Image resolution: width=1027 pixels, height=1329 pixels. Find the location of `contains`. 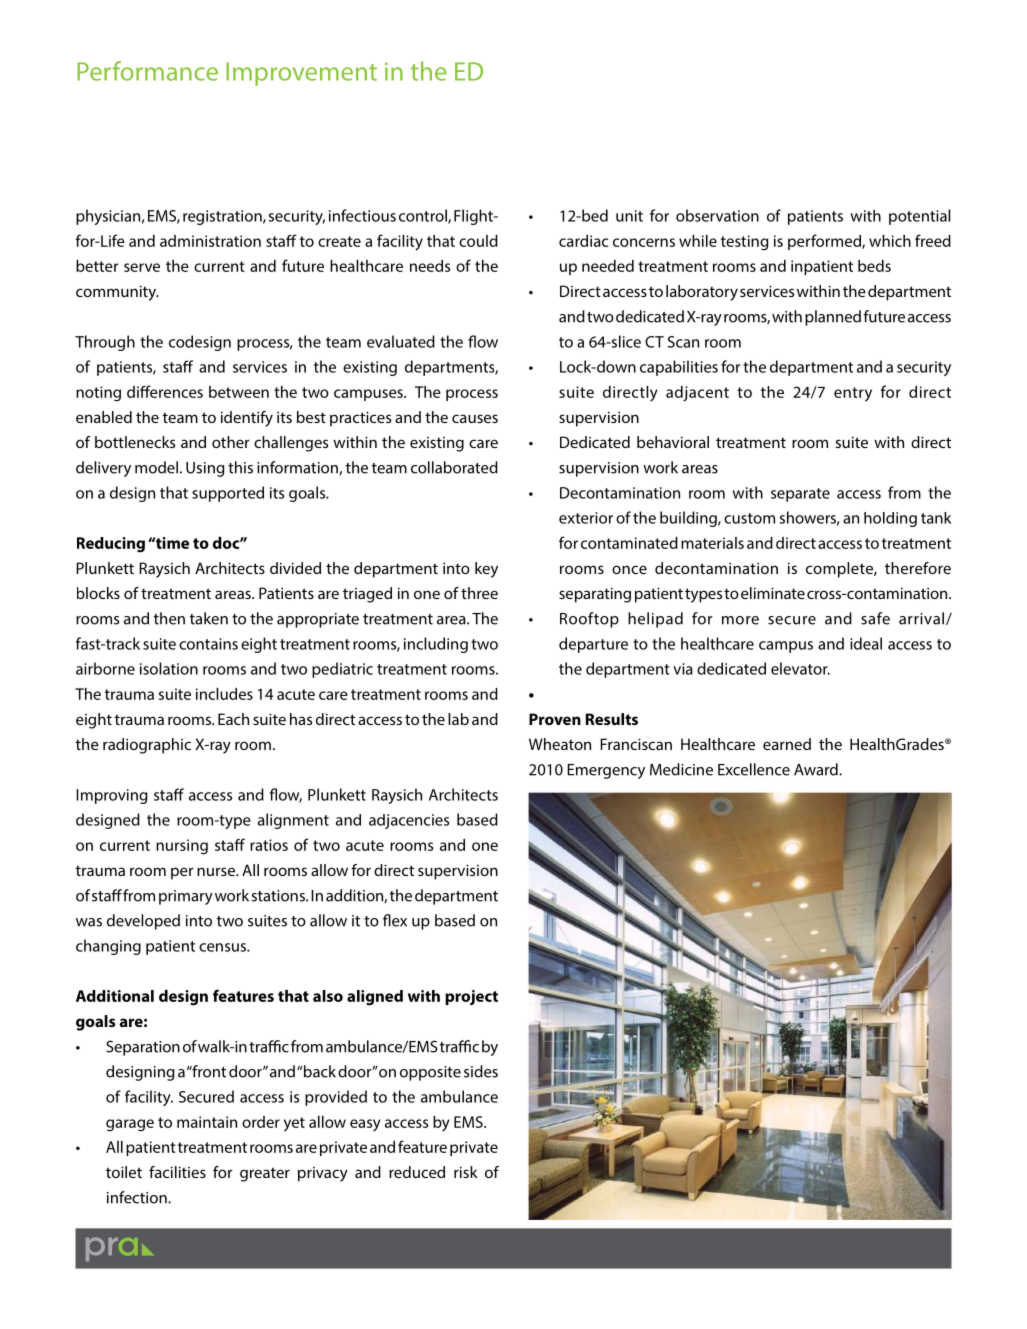

contains is located at coordinates (208, 644).
